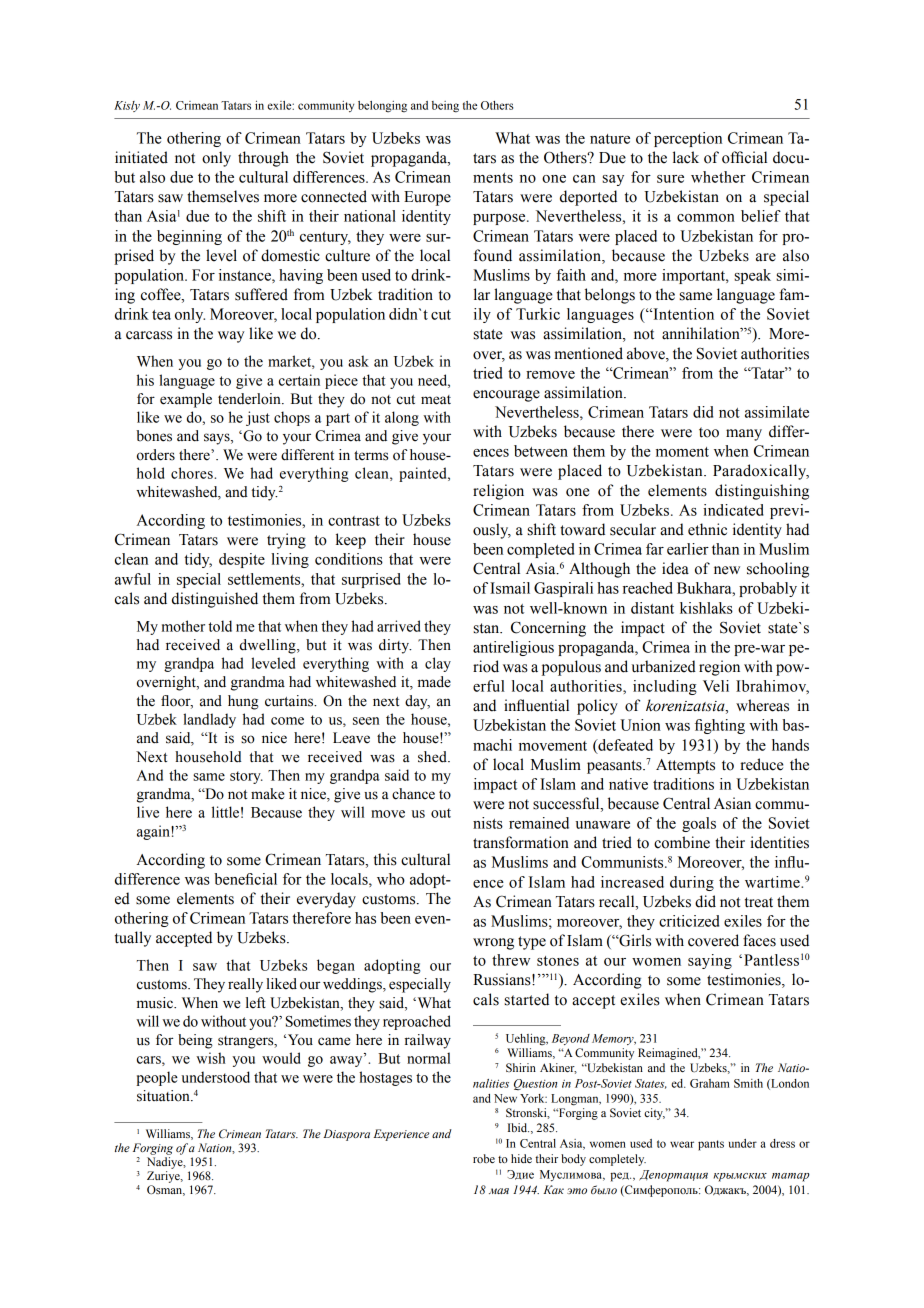 The width and height of the document is (924, 1308). What do you see at coordinates (711, 1145) in the document?
I see `pants` at bounding box center [711, 1145].
